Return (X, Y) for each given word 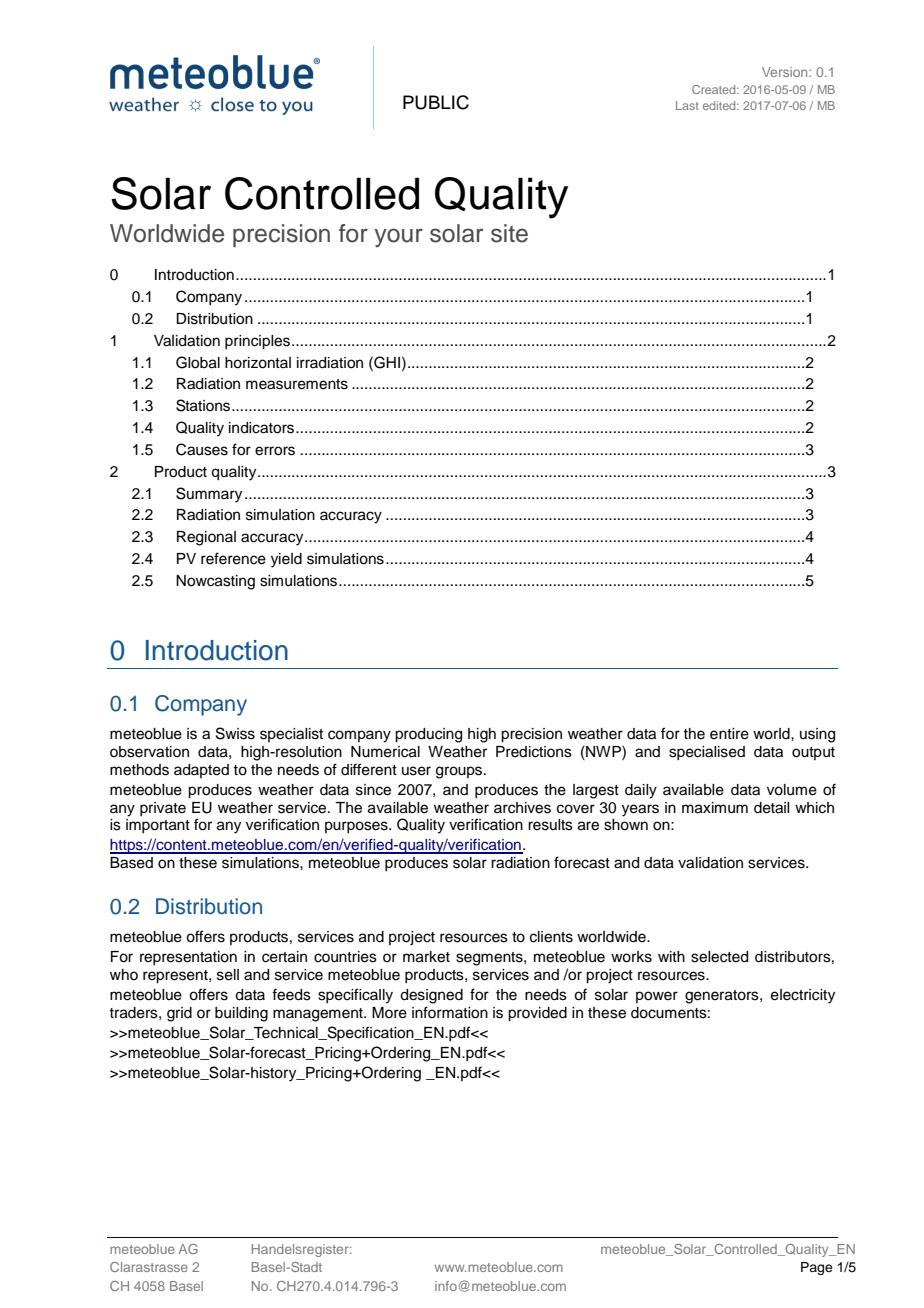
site (509, 233)
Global (198, 362)
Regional (206, 538)
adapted (201, 771)
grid (179, 1014)
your (398, 238)
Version (786, 72)
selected (719, 957)
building (241, 1014)
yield (286, 560)
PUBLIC (436, 102)
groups (460, 772)
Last (687, 105)
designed (431, 996)
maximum (715, 808)
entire (729, 734)
